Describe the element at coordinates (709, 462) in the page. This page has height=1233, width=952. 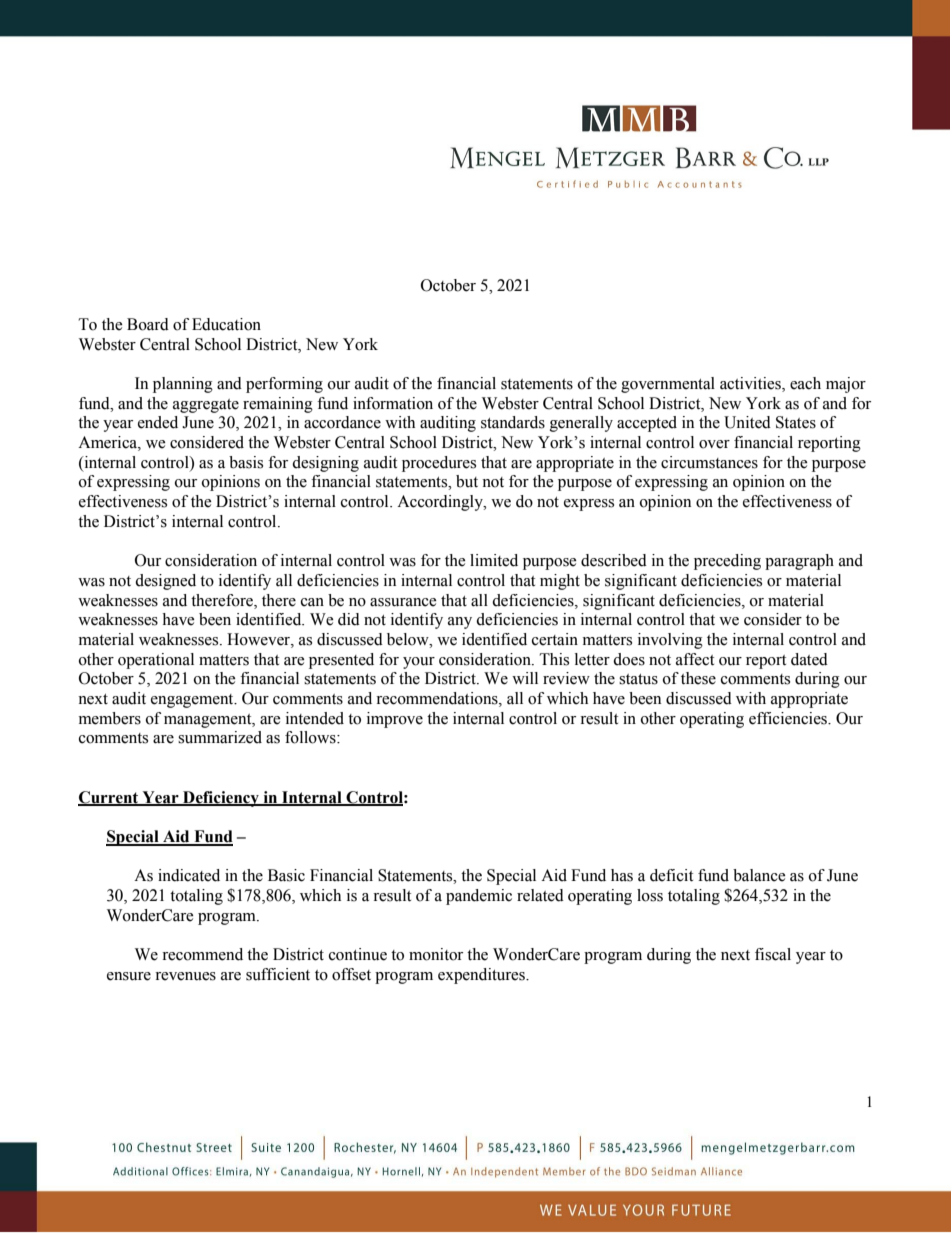
I see `circumstances` at that location.
